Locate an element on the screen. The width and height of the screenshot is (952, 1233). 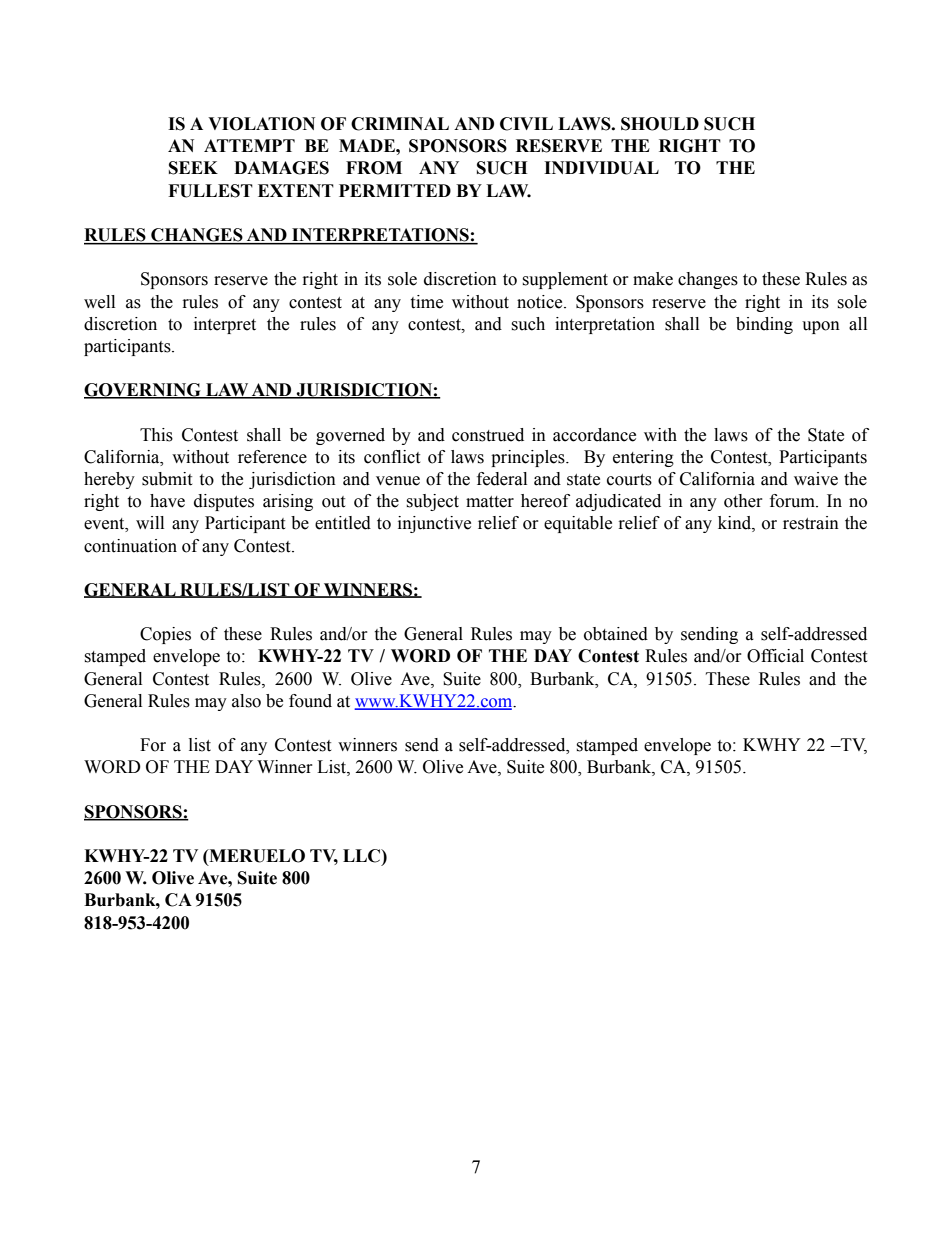
SHOULD is located at coordinates (660, 124).
